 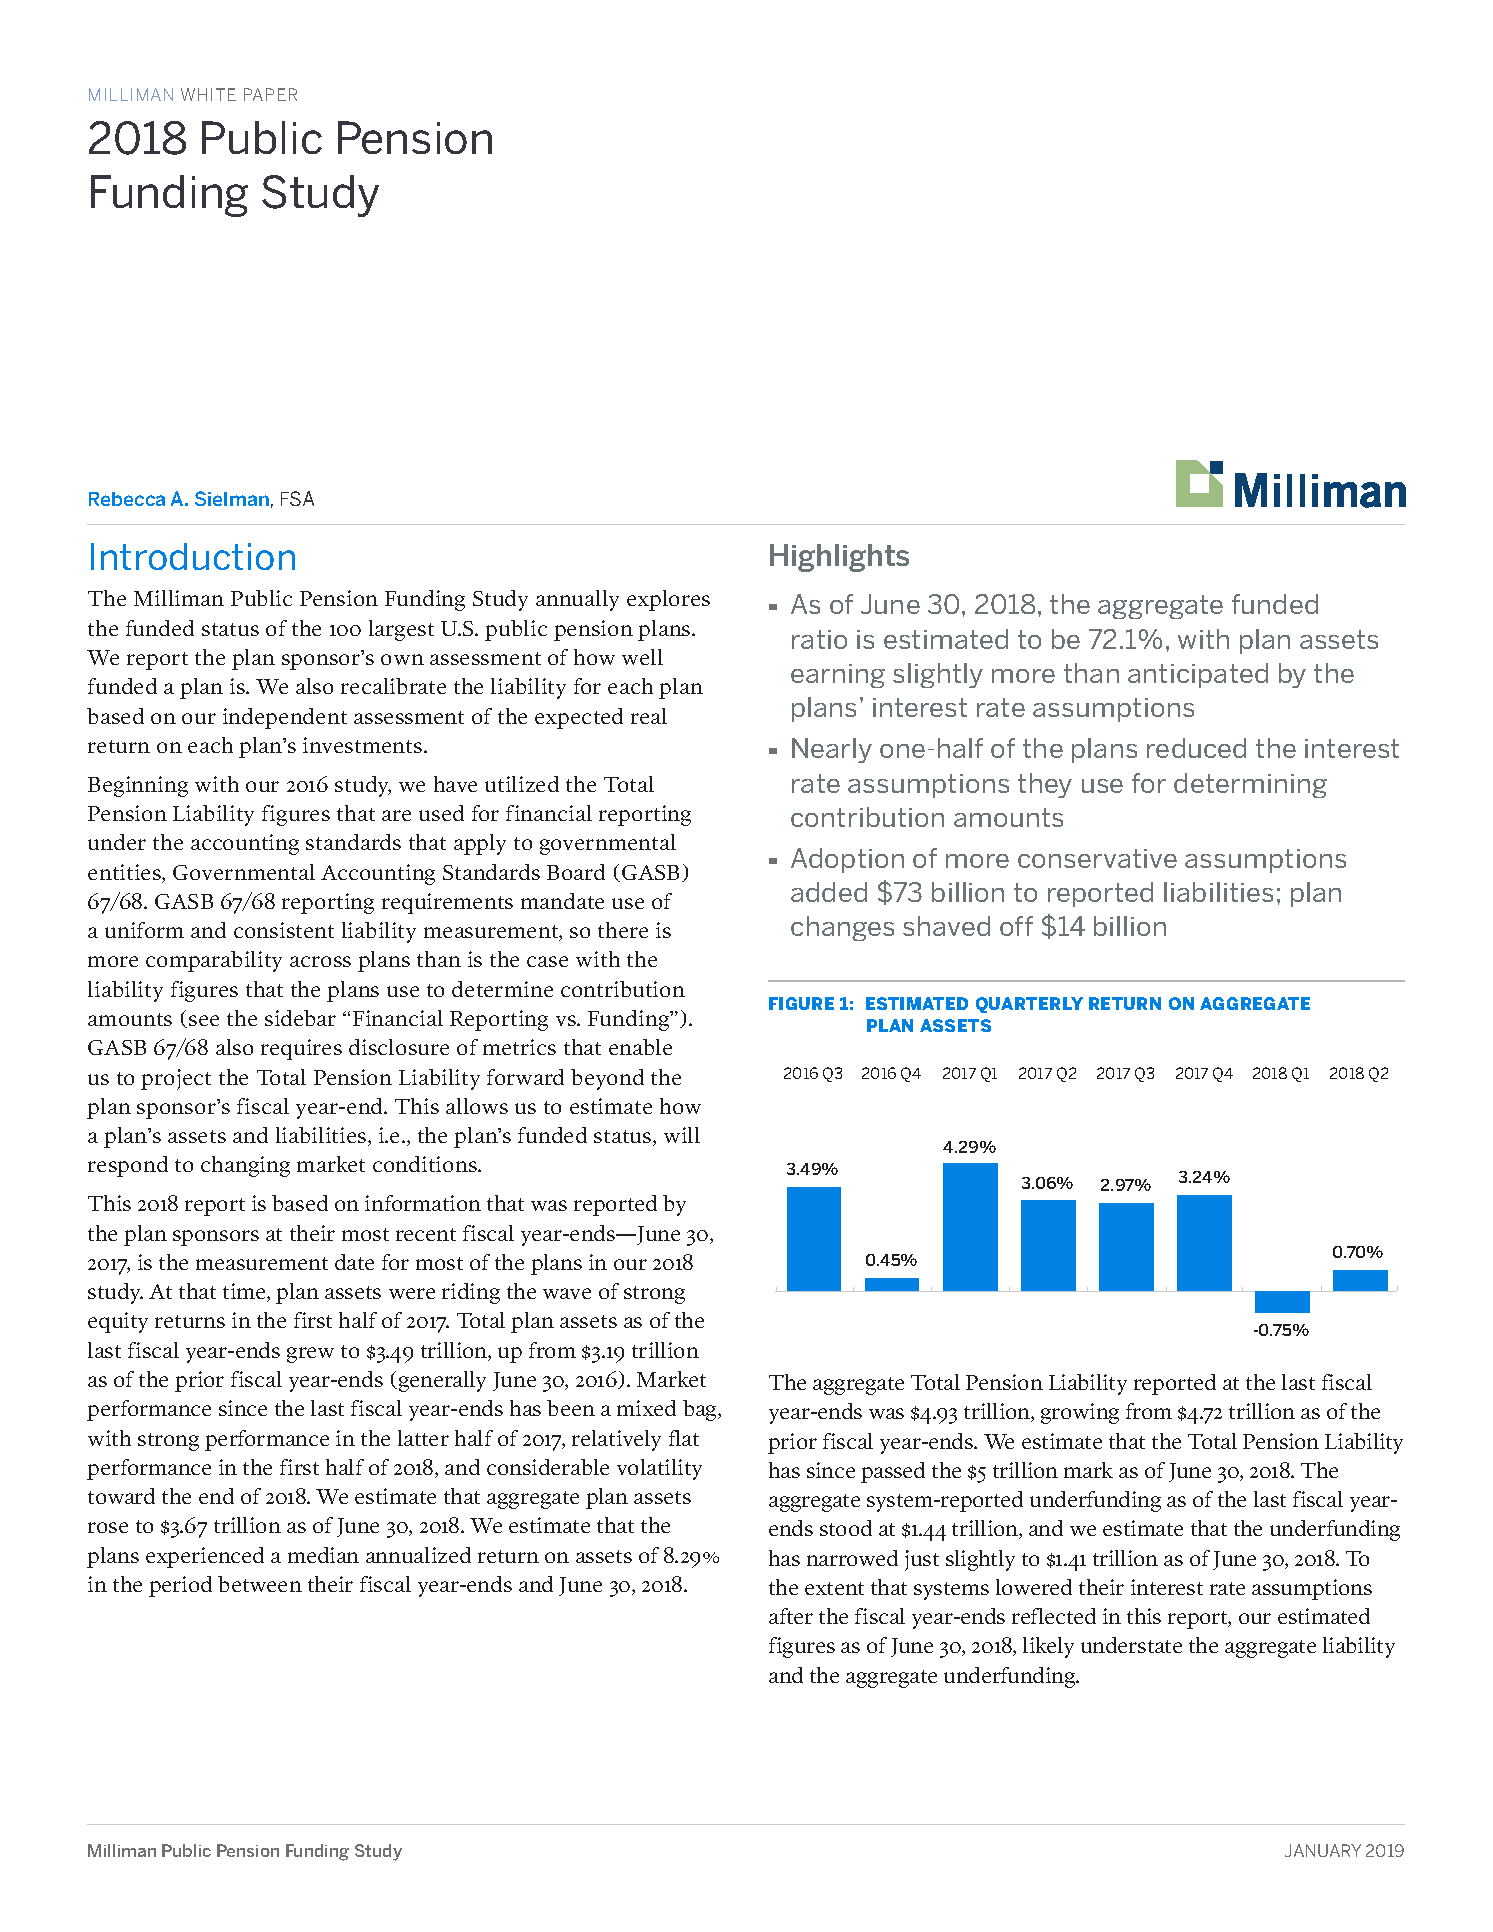 What do you see at coordinates (839, 558) in the screenshot?
I see `Highlights` at bounding box center [839, 558].
